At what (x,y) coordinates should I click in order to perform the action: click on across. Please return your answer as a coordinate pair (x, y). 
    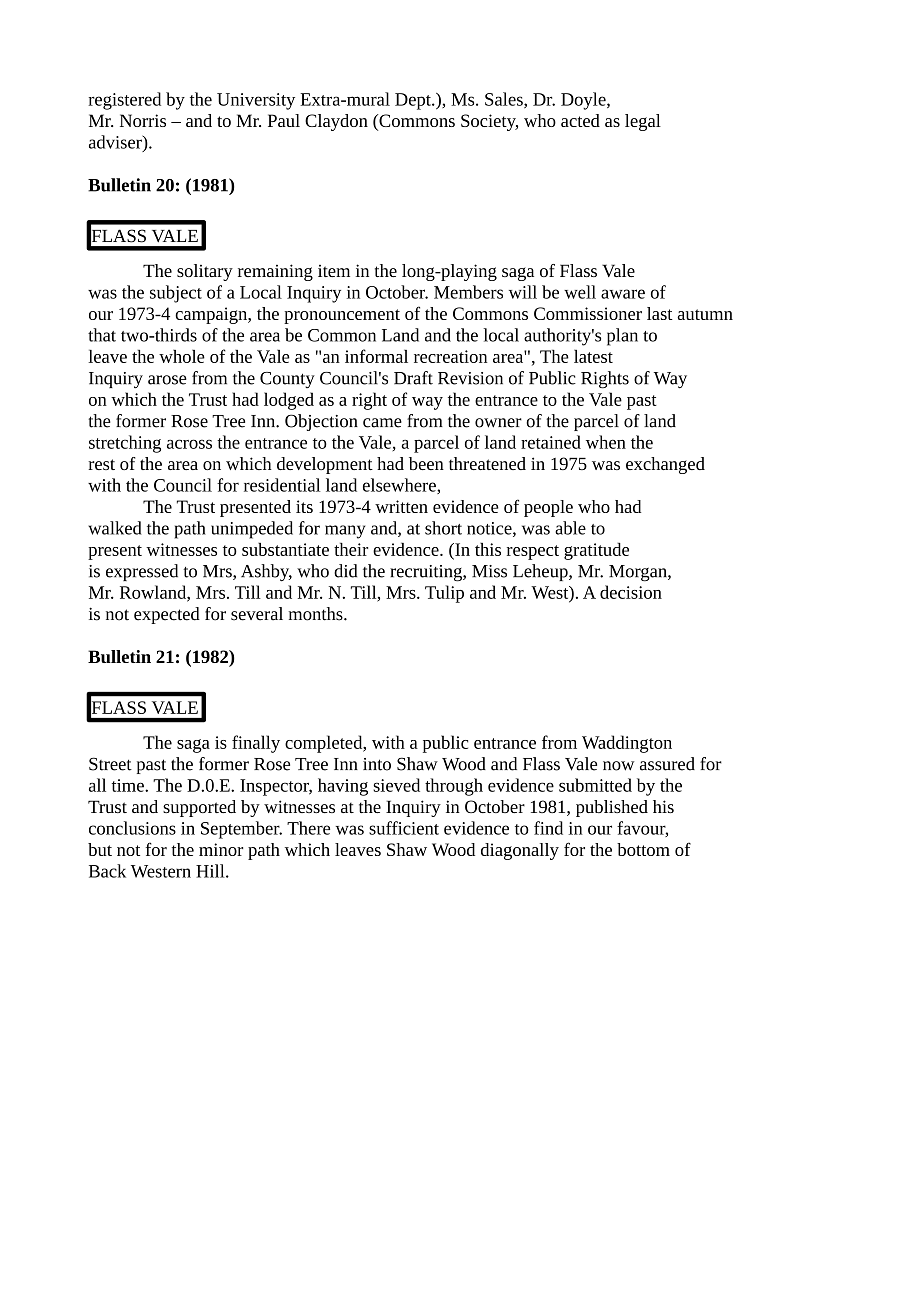
    Looking at the image, I should click on (189, 444).
